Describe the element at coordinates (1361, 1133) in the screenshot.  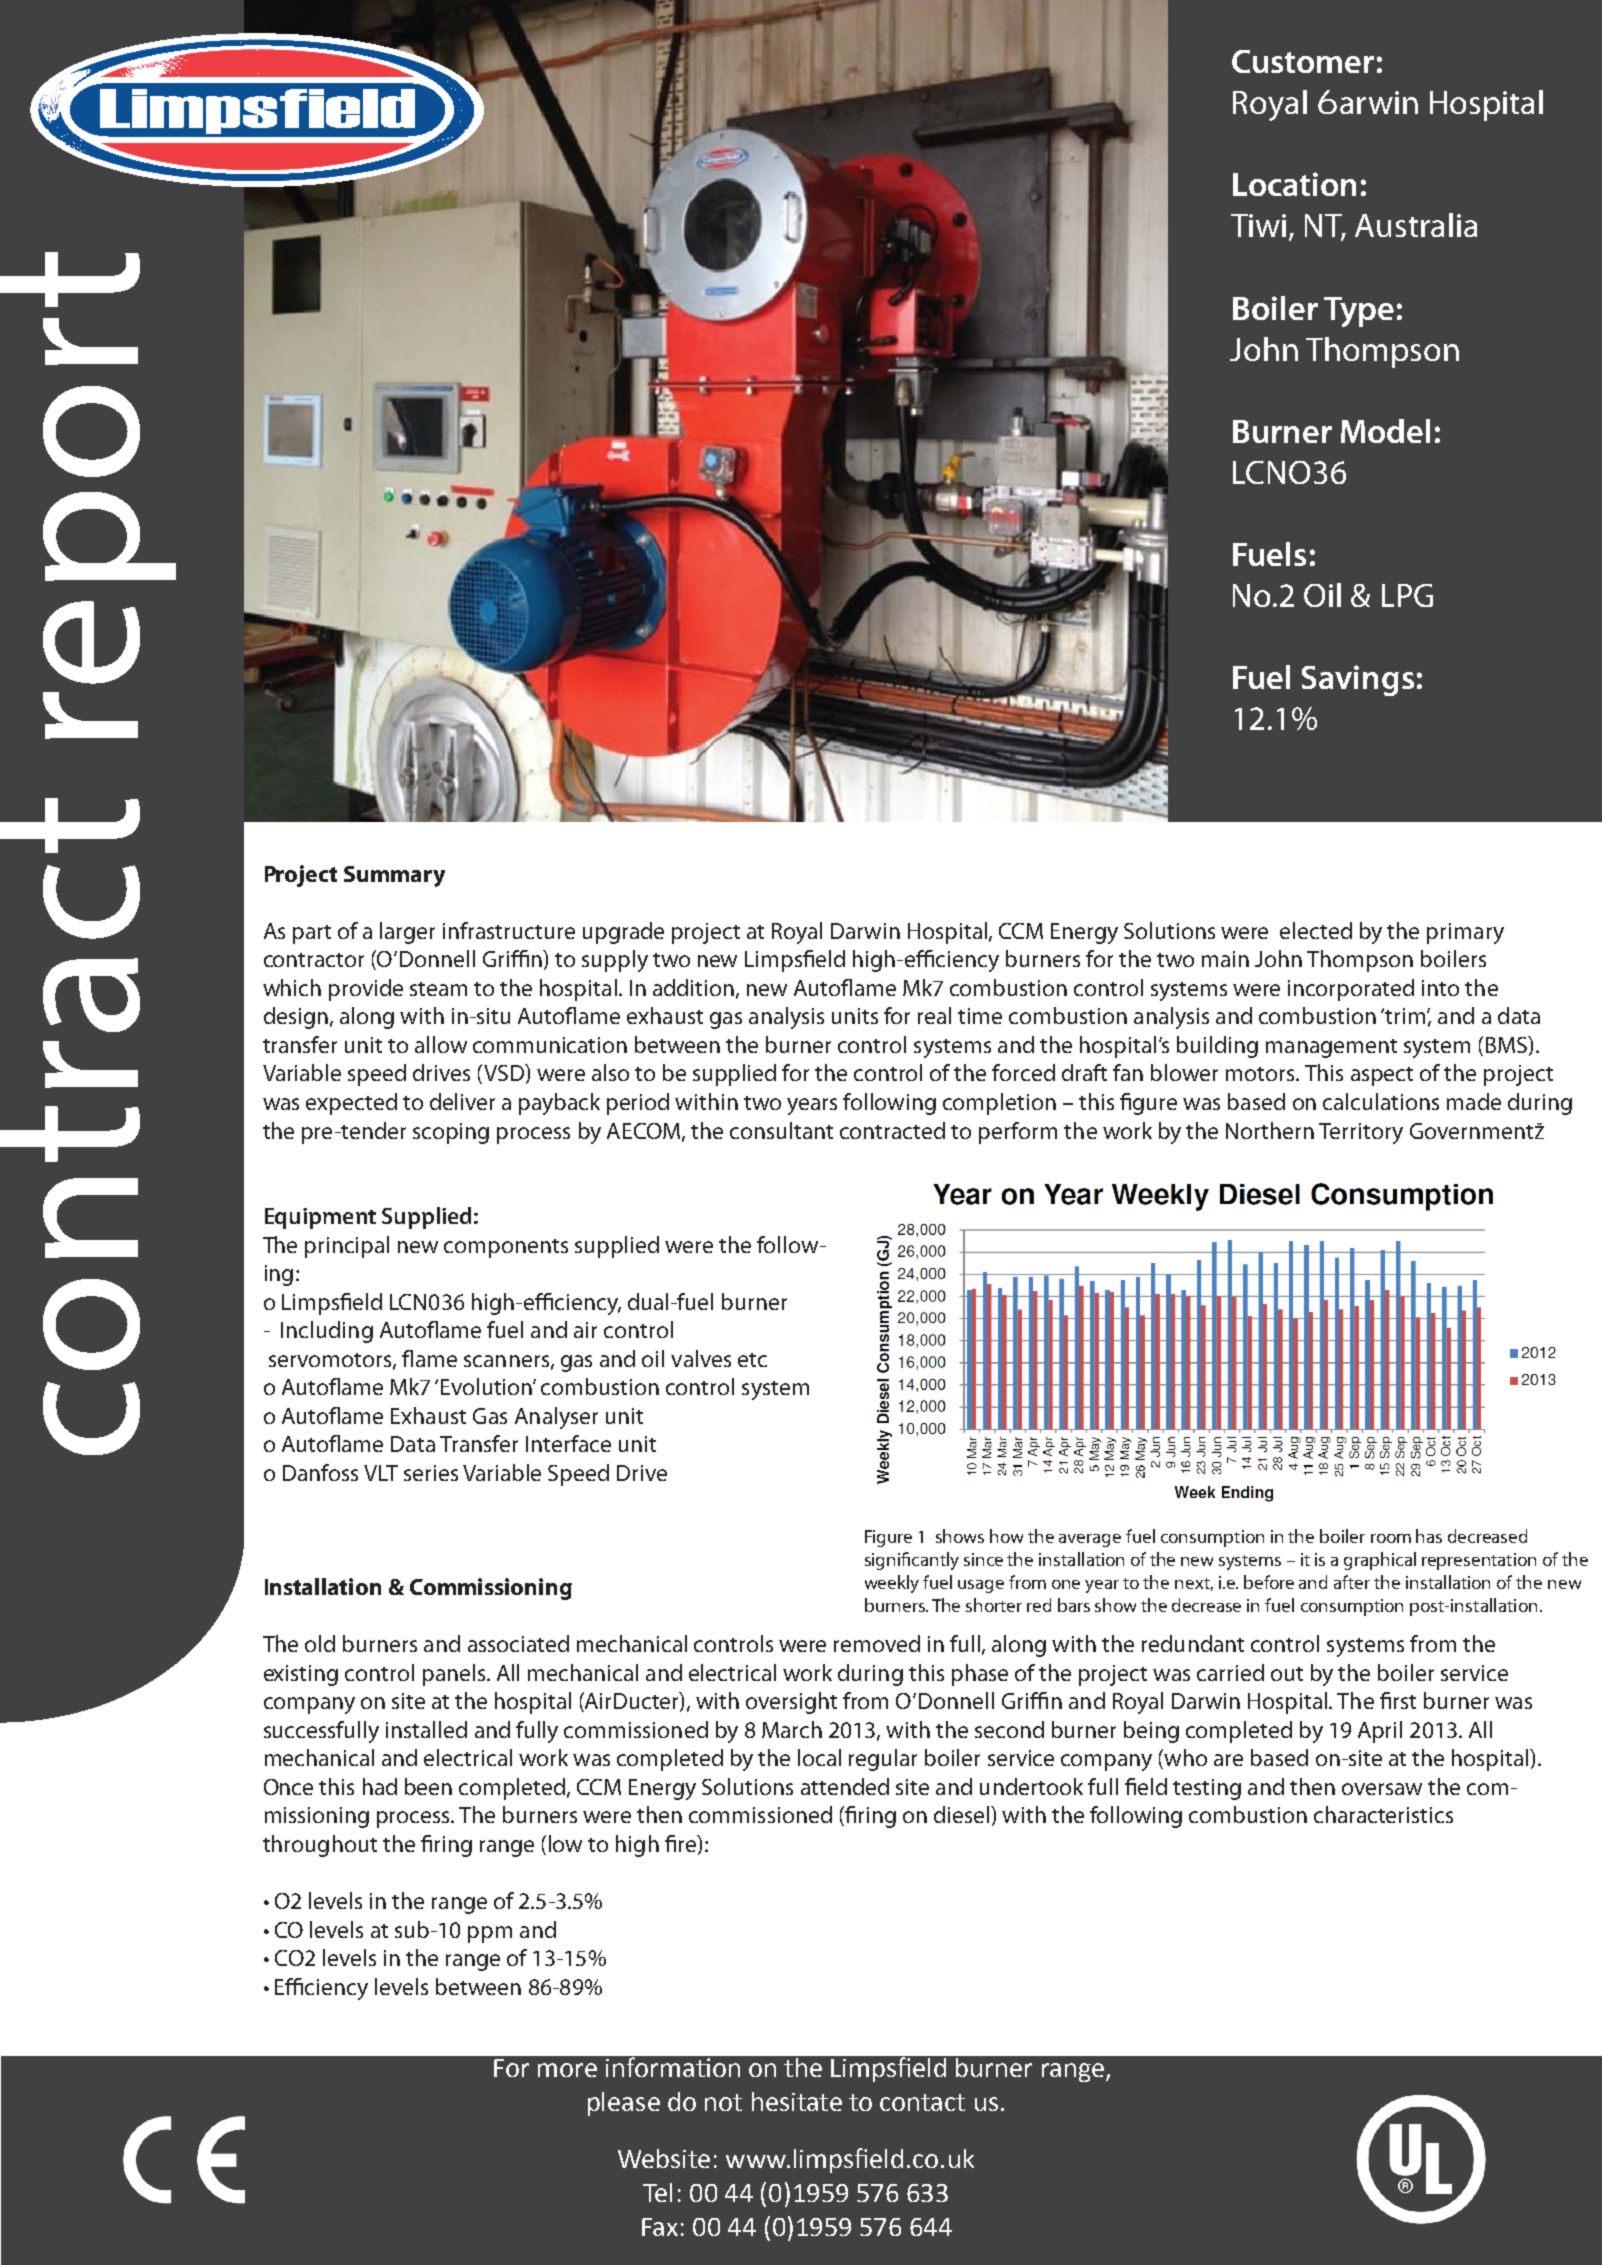
I see `Territory` at that location.
